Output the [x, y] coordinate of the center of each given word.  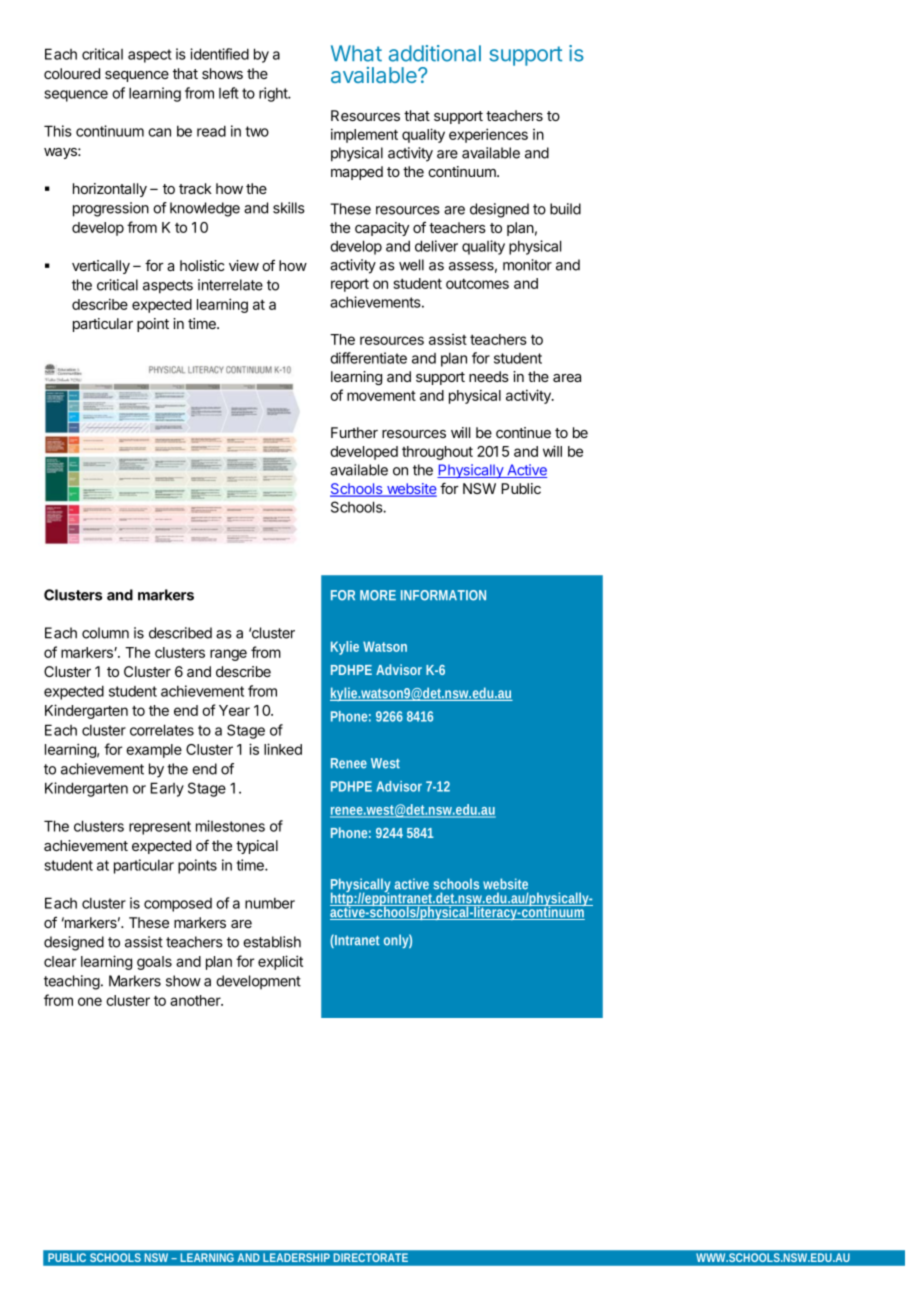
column [105, 633]
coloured [72, 73]
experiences [488, 135]
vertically [101, 267]
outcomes [477, 284]
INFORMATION [443, 595]
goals [154, 963]
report [350, 285]
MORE [378, 595]
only [398, 941]
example [154, 751]
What [356, 53]
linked [283, 749]
